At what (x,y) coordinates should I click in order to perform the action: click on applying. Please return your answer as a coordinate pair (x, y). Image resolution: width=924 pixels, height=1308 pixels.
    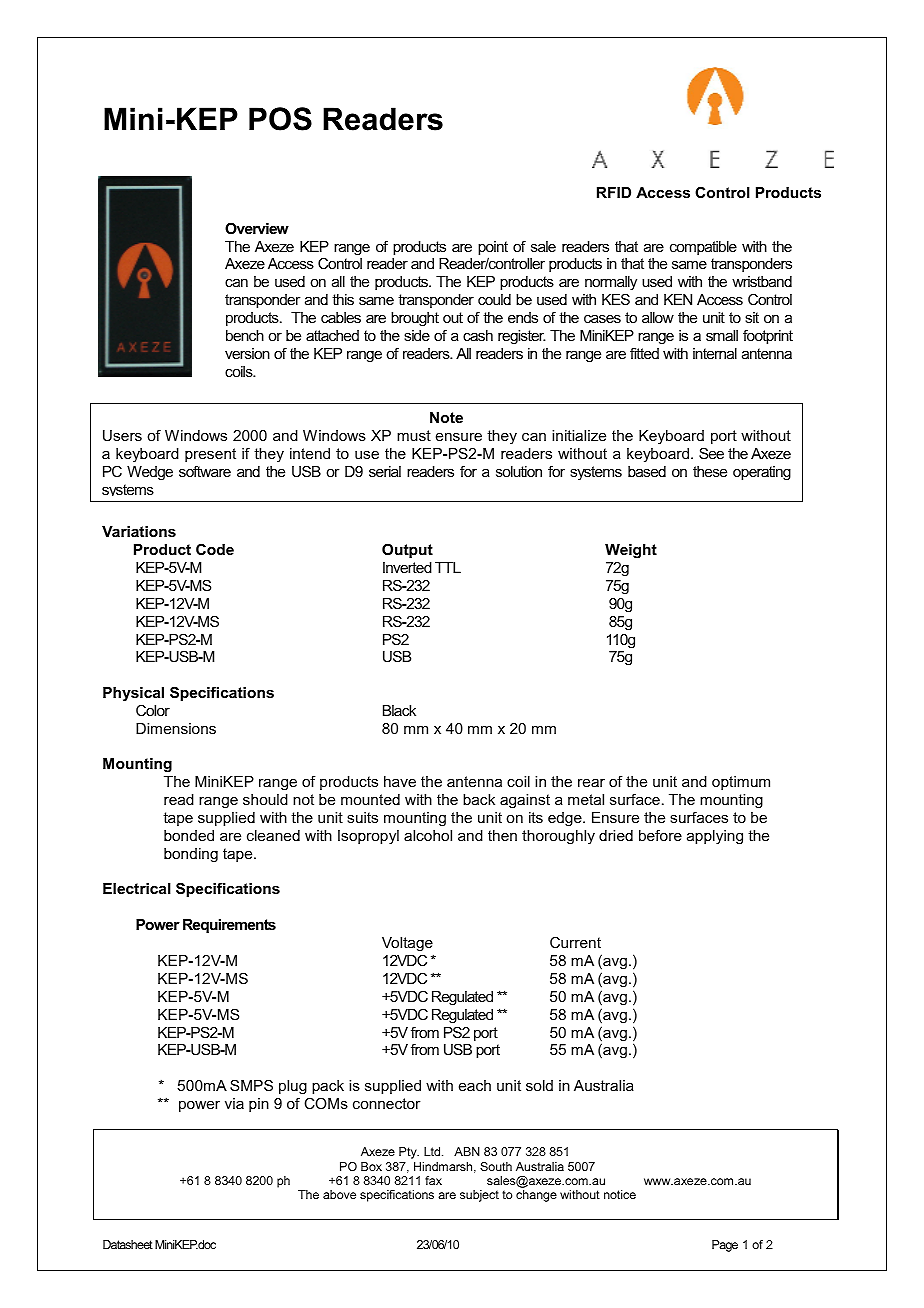
    Looking at the image, I should click on (715, 837).
